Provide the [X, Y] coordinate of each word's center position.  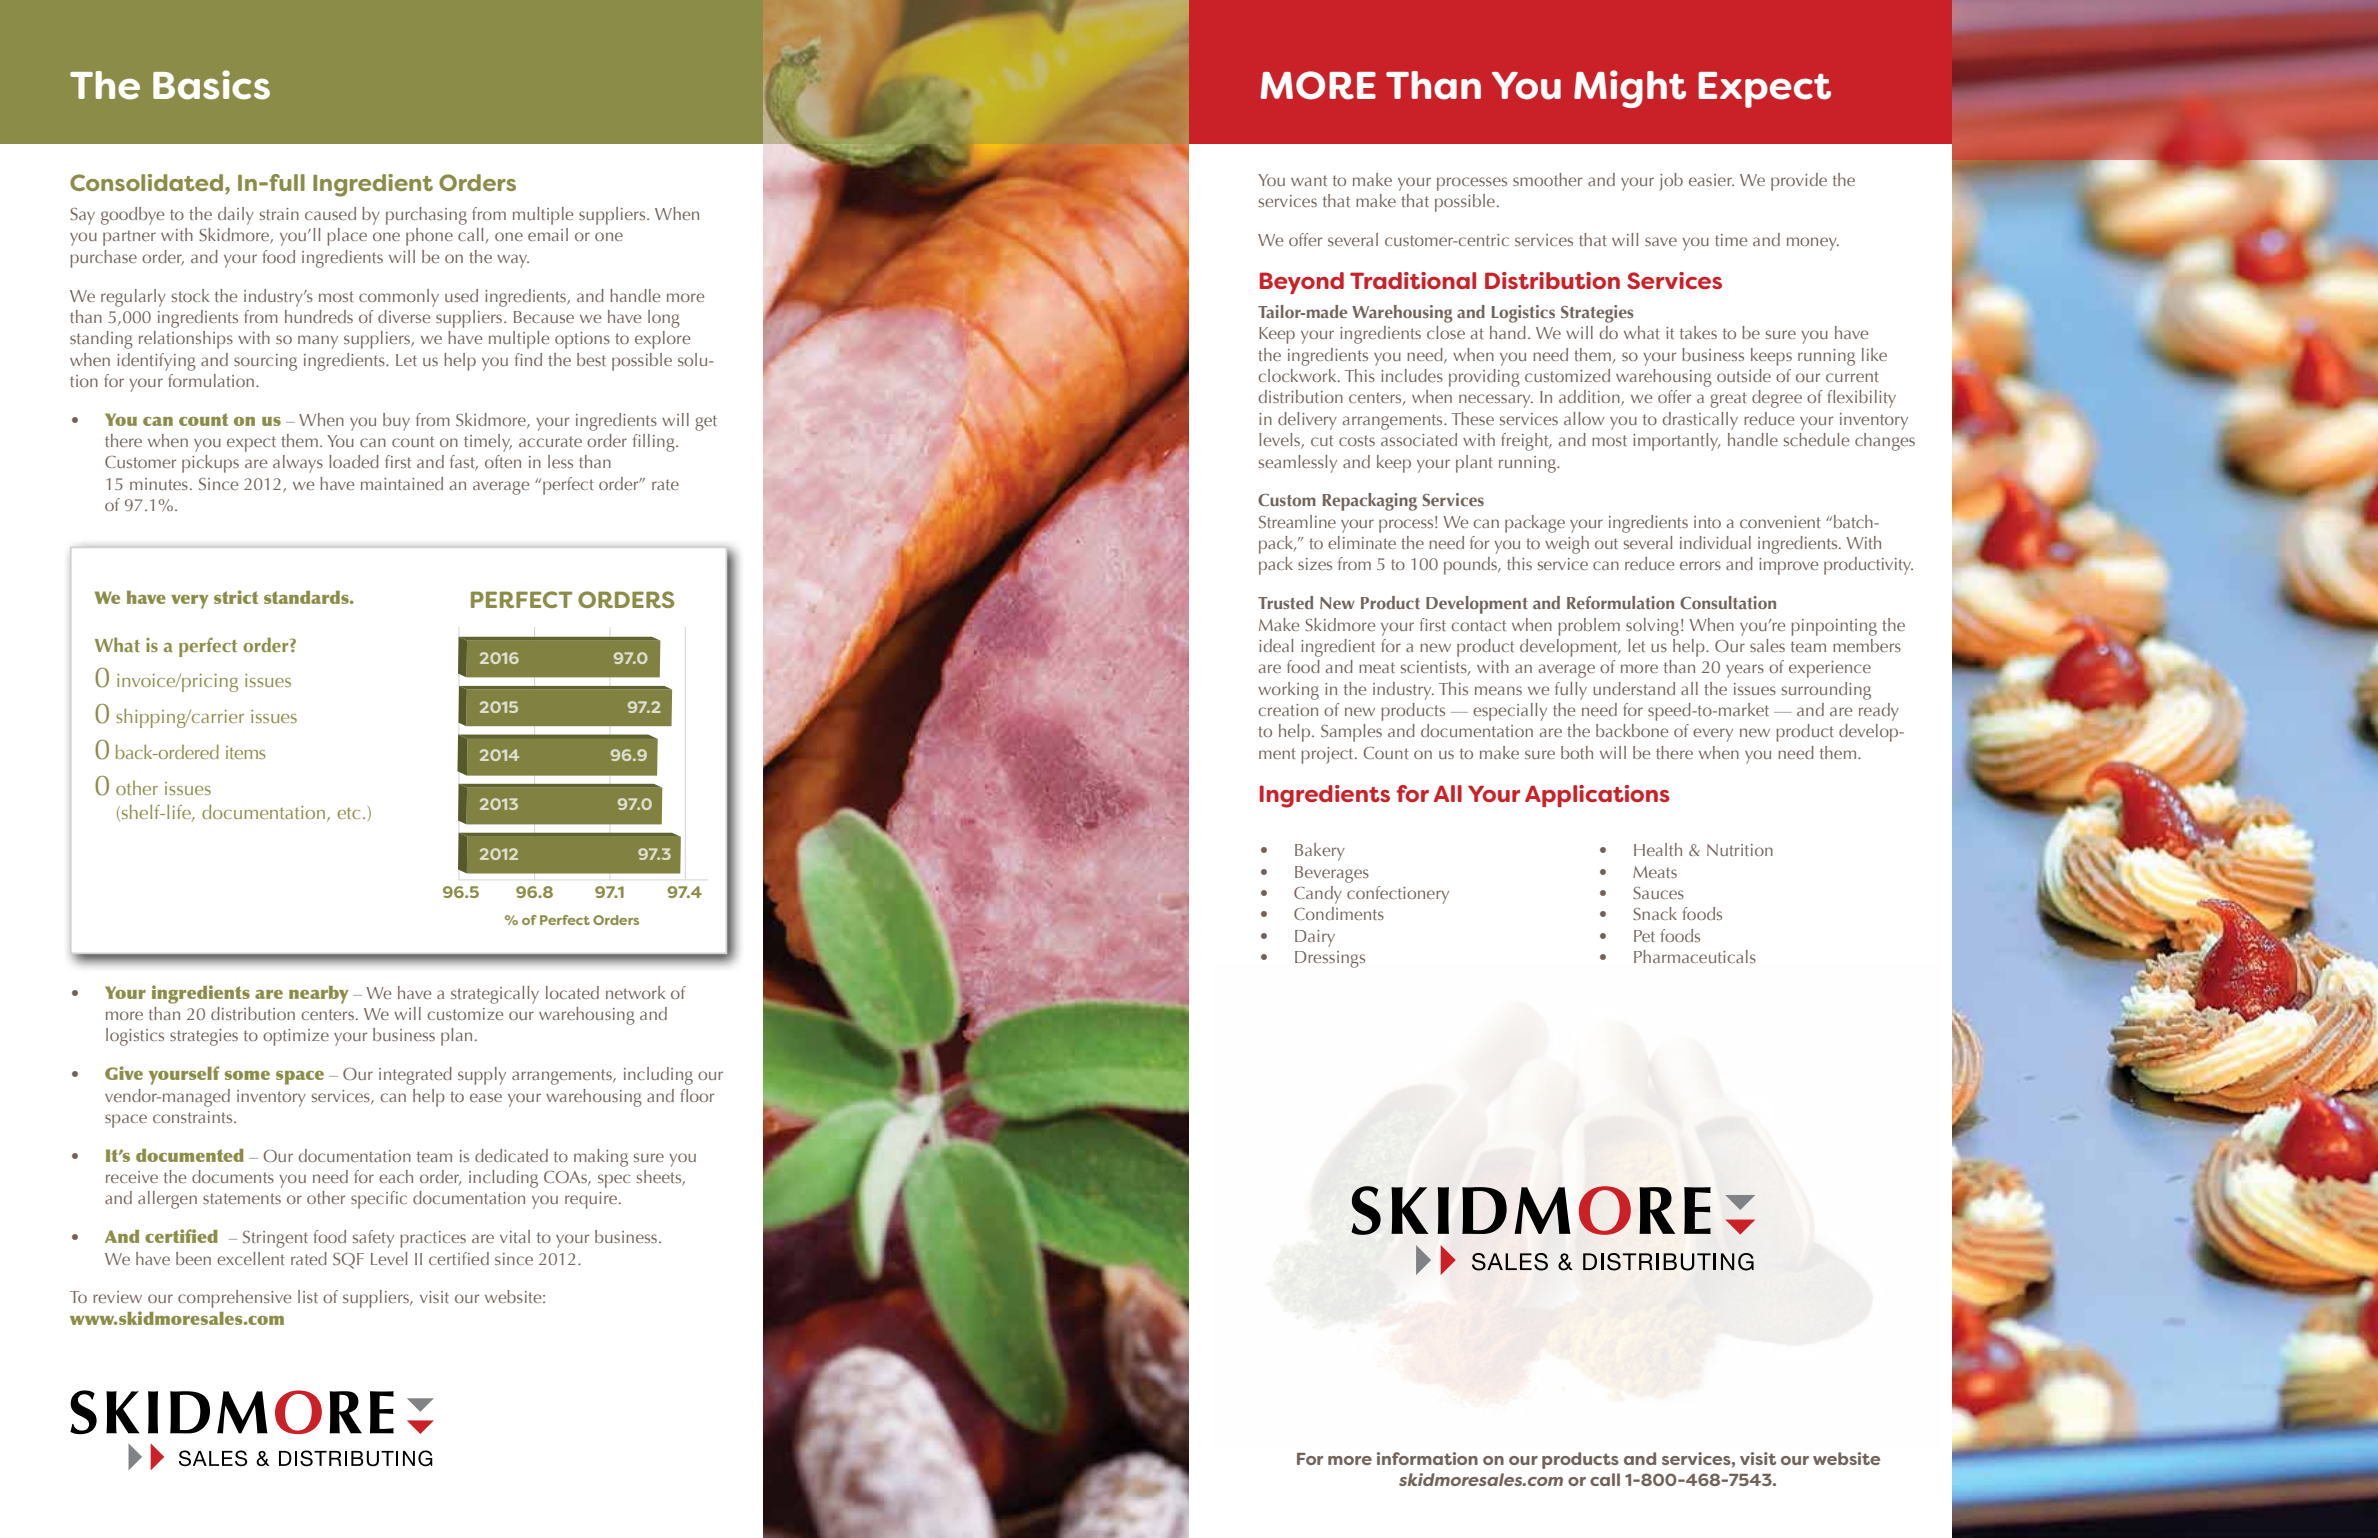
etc [348, 813]
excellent [251, 1258]
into [1707, 522]
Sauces [1658, 893]
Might [1630, 89]
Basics [211, 85]
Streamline [1297, 521]
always [298, 464]
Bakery [1320, 852]
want [1309, 180]
